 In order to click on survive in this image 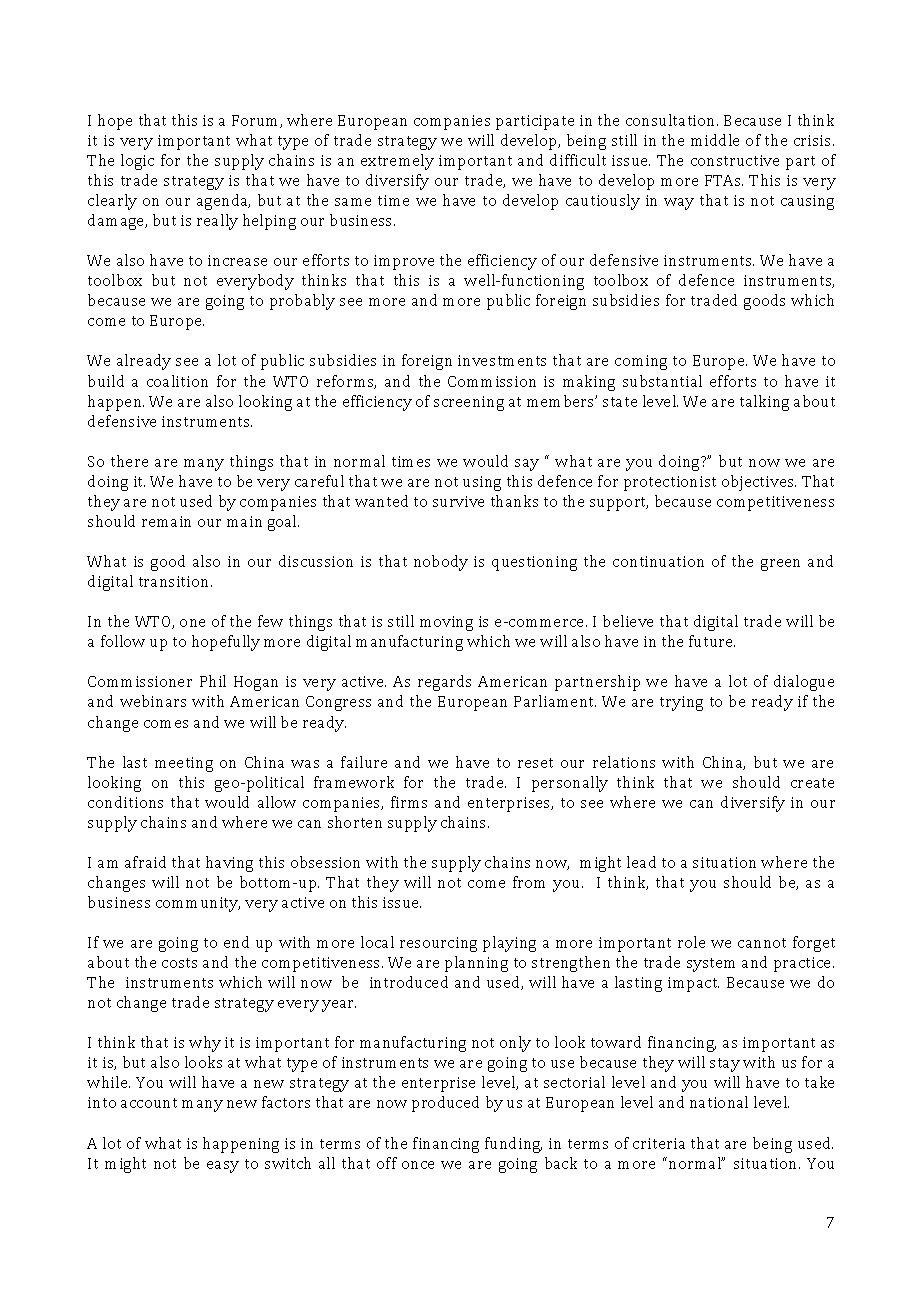, I will do `click(458, 501)`.
